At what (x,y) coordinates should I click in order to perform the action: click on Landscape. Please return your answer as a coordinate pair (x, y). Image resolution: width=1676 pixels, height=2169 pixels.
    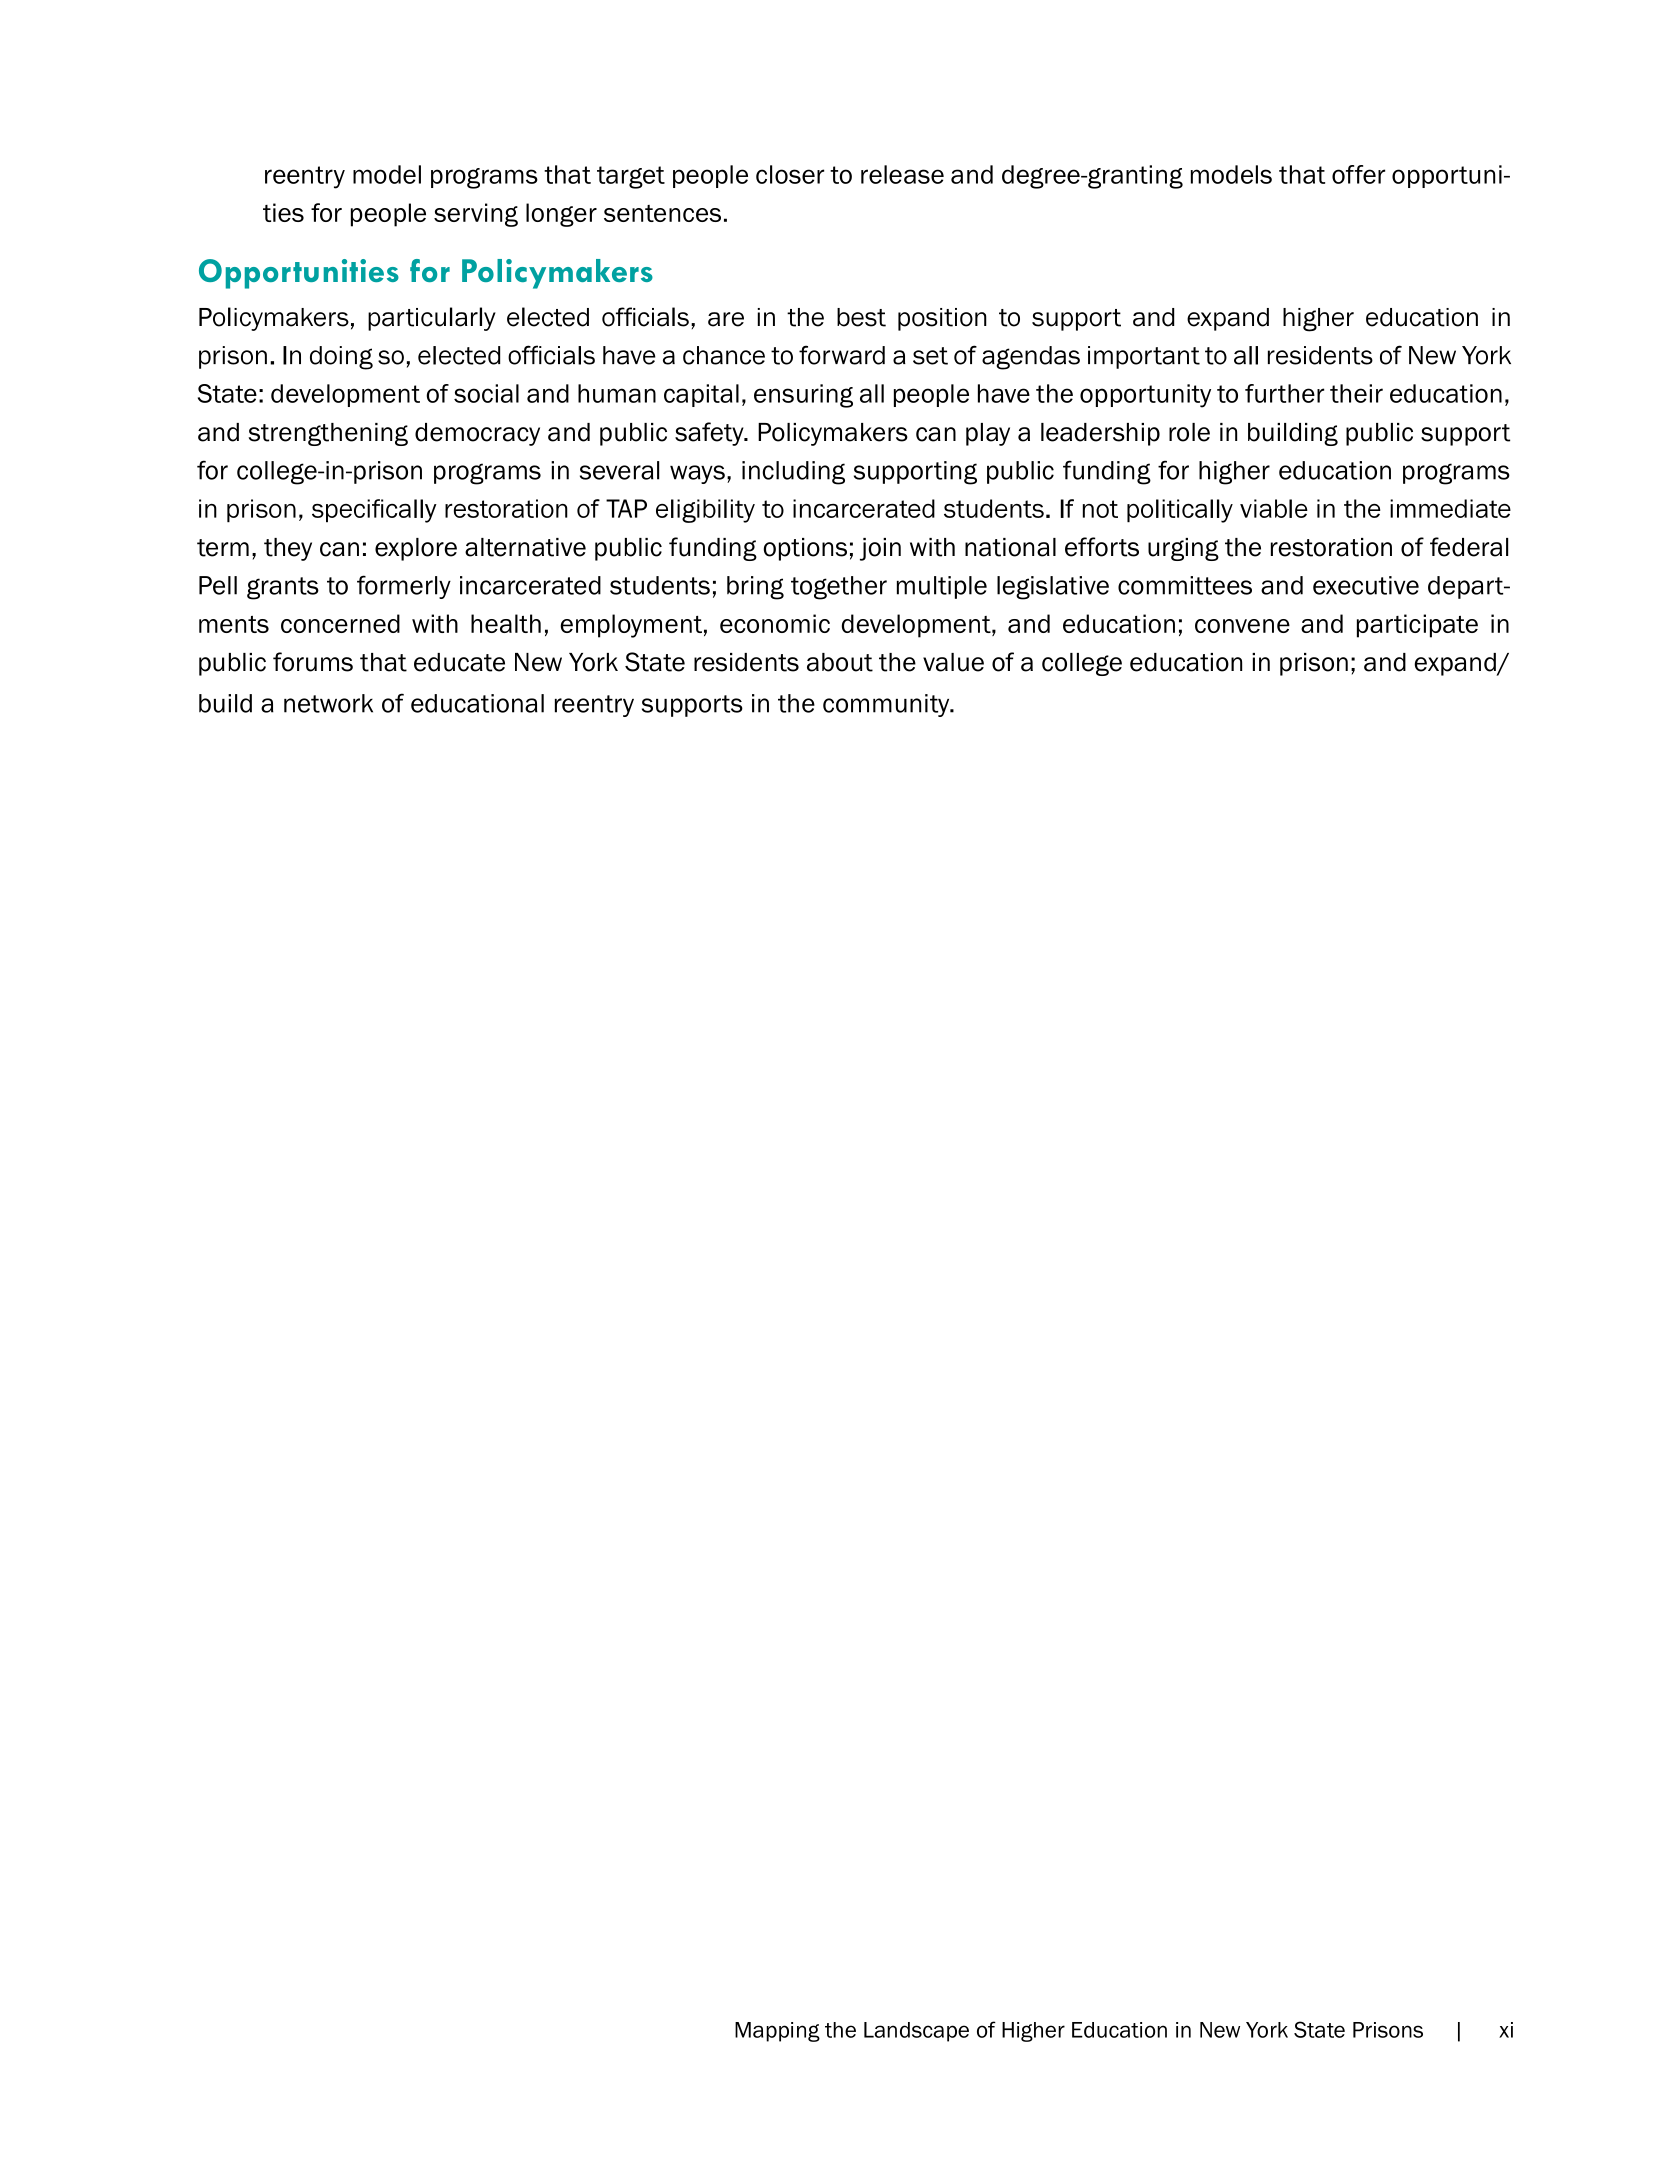
    Looking at the image, I should click on (916, 2032).
